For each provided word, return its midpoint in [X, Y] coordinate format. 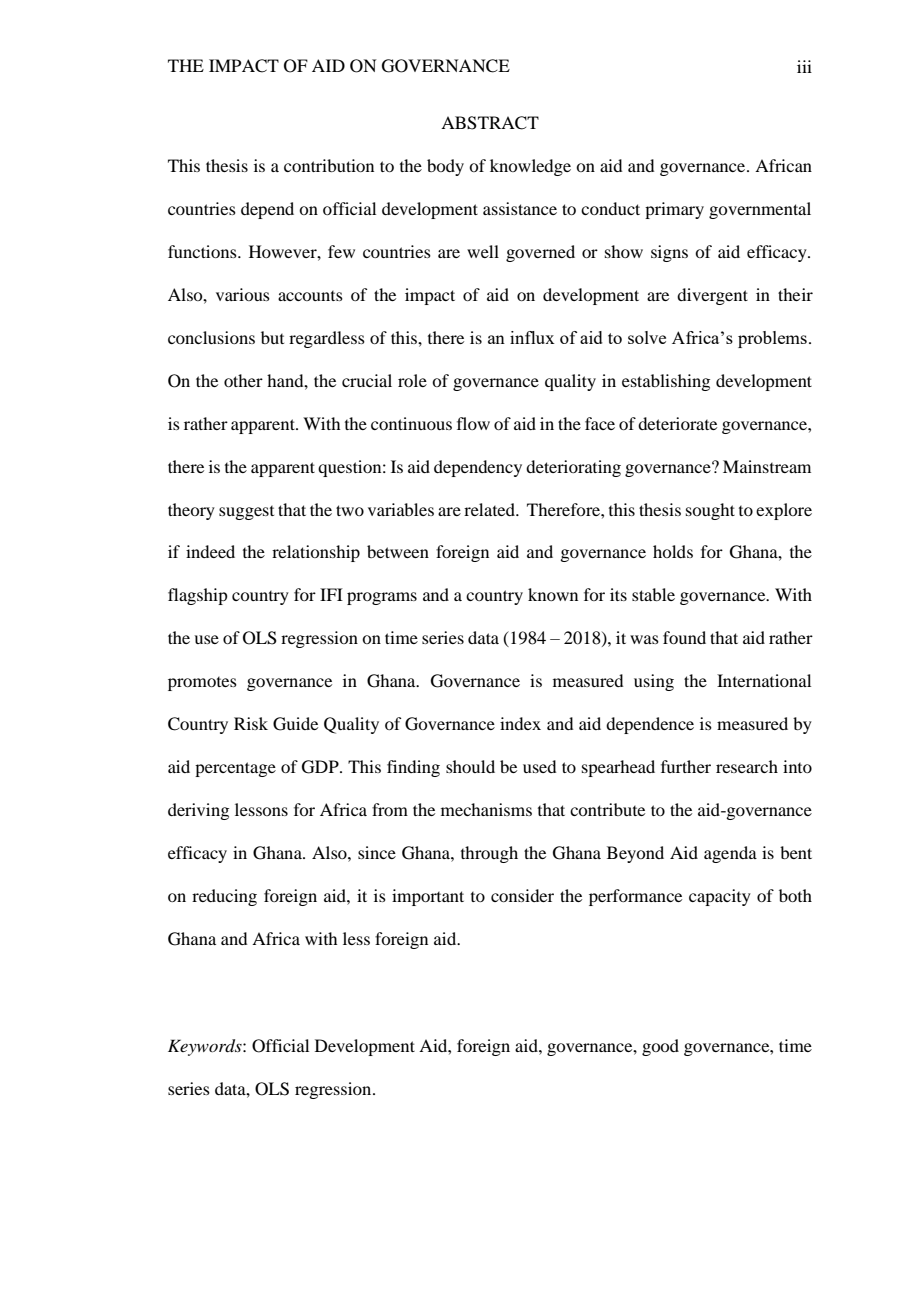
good [660, 1047]
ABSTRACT [490, 123]
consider [522, 895]
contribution [329, 165]
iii [804, 66]
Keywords [206, 1047]
